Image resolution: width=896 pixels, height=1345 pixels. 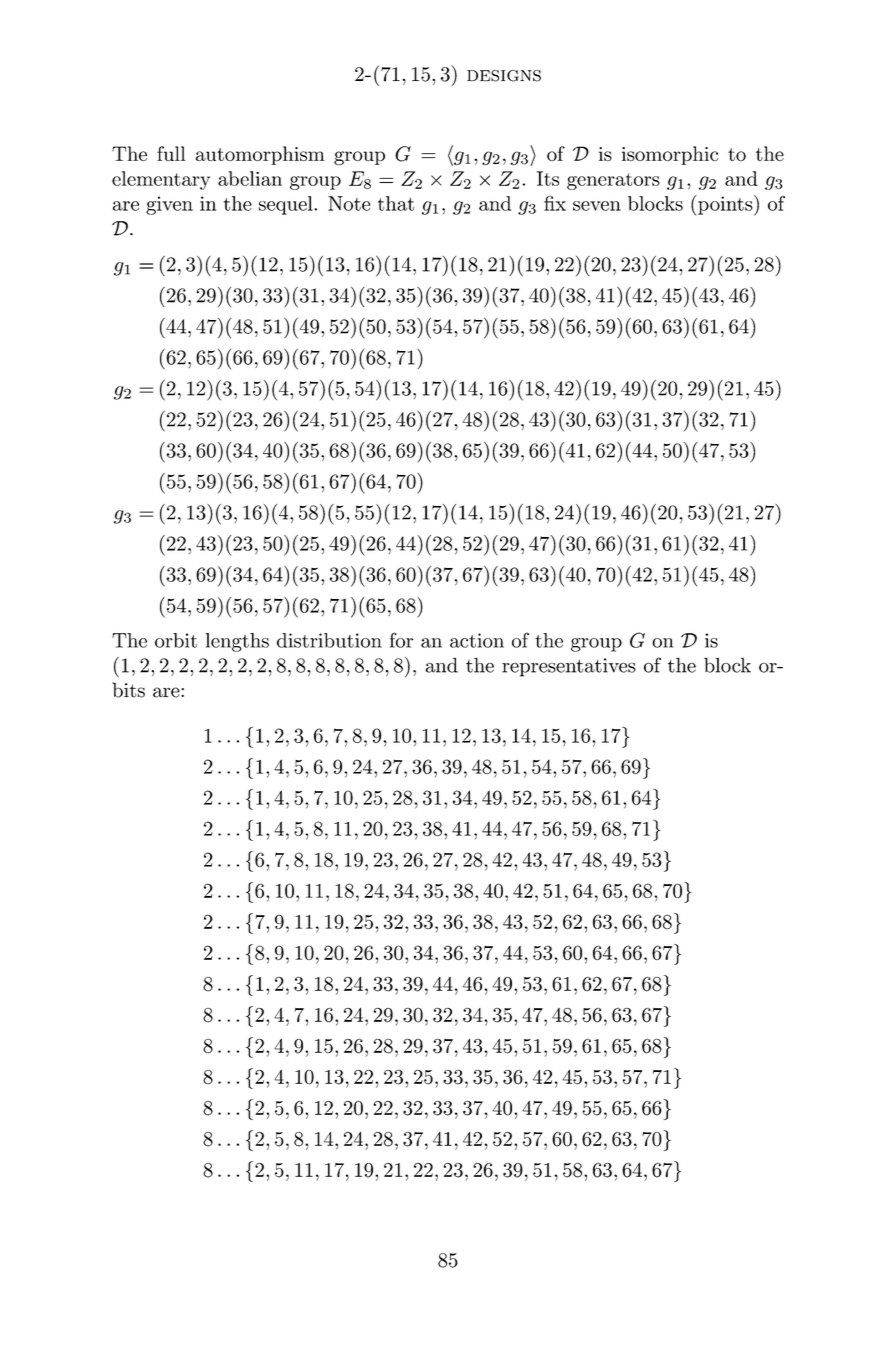 What do you see at coordinates (176, 640) in the screenshot?
I see `orbit` at bounding box center [176, 640].
